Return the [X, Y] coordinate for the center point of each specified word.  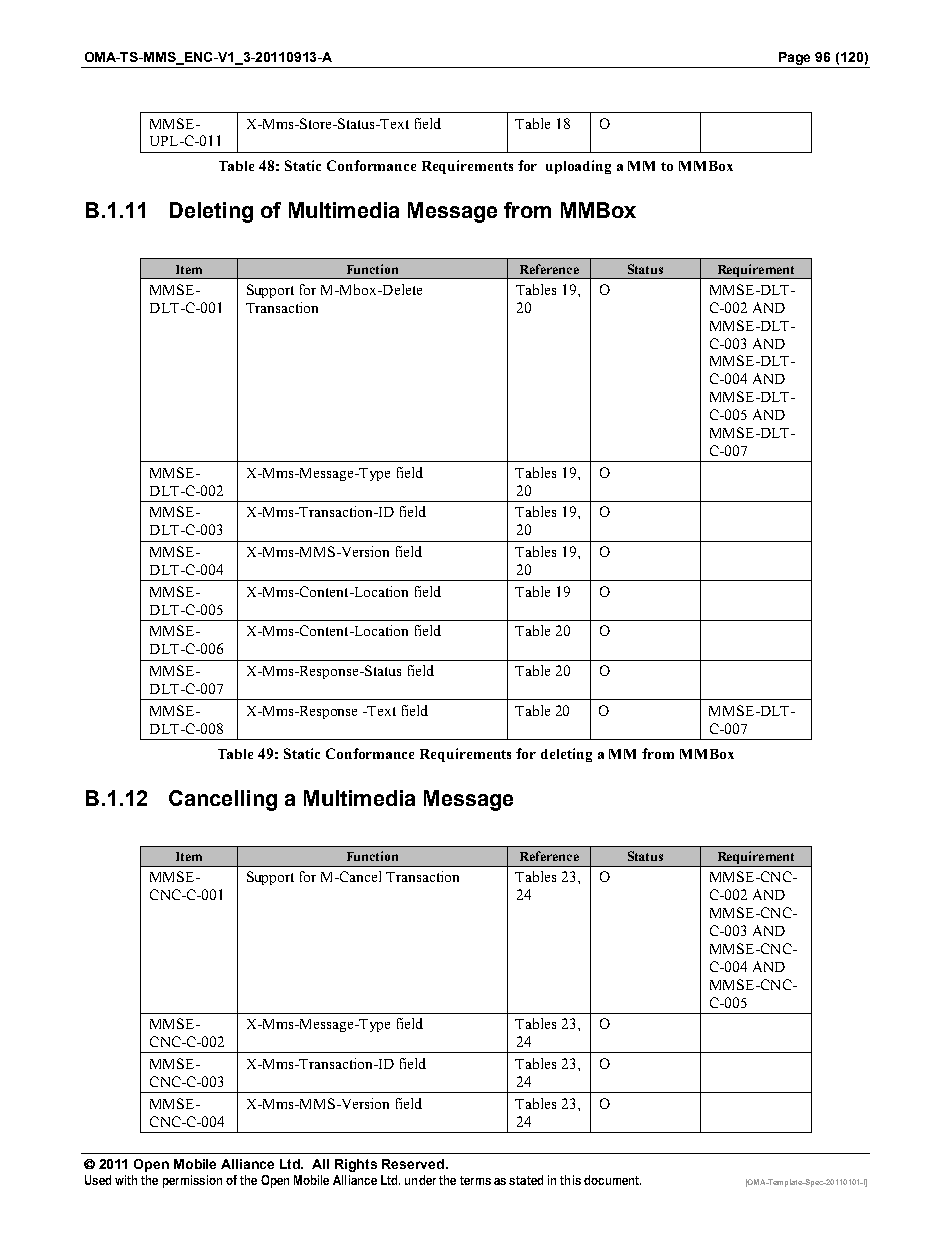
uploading [578, 167]
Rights [356, 1165]
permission [192, 1181]
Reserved [414, 1164]
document [612, 1180]
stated [526, 1180]
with [126, 1180]
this [570, 1180]
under [420, 1180]
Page [795, 60]
